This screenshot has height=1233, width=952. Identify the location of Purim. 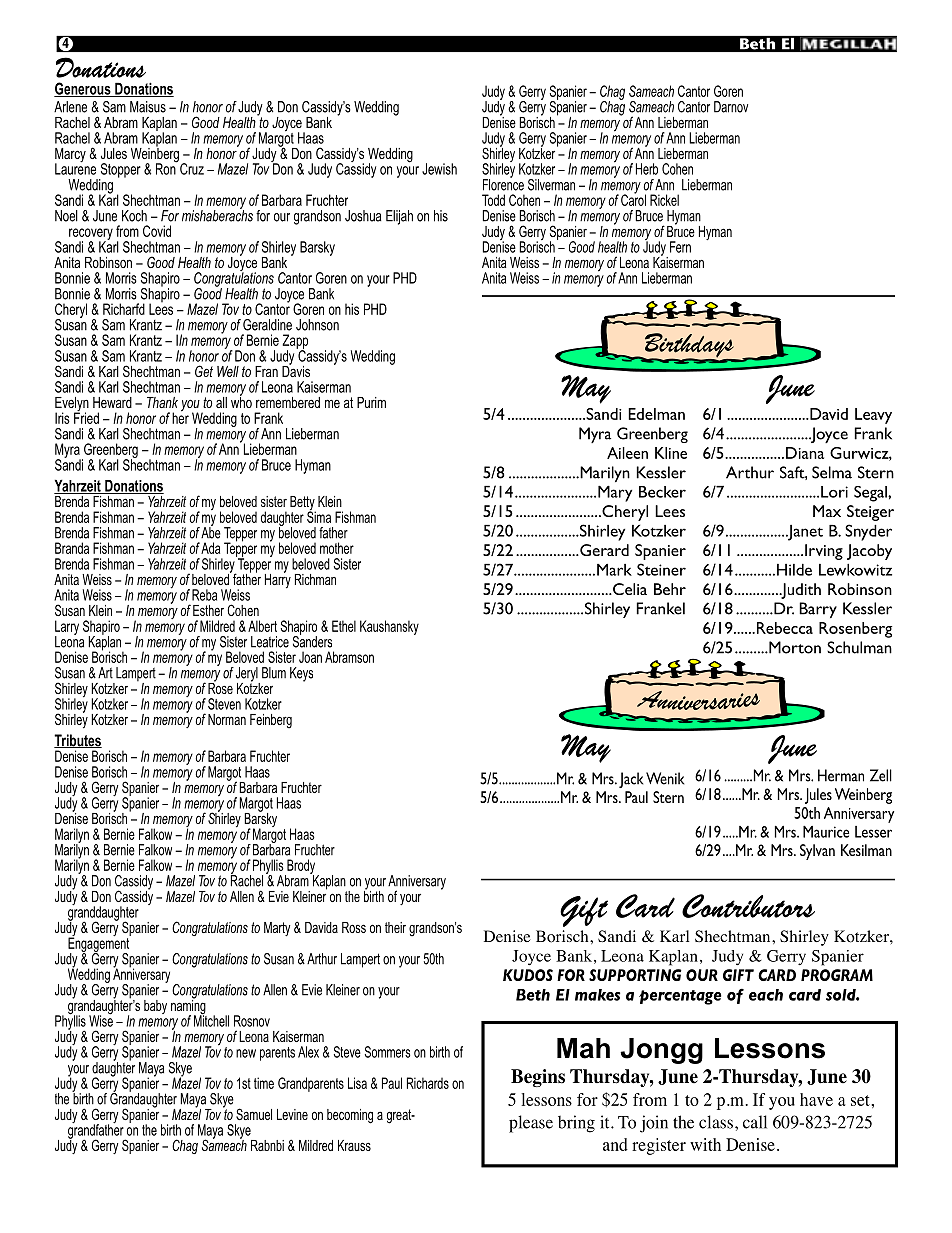
(371, 402).
